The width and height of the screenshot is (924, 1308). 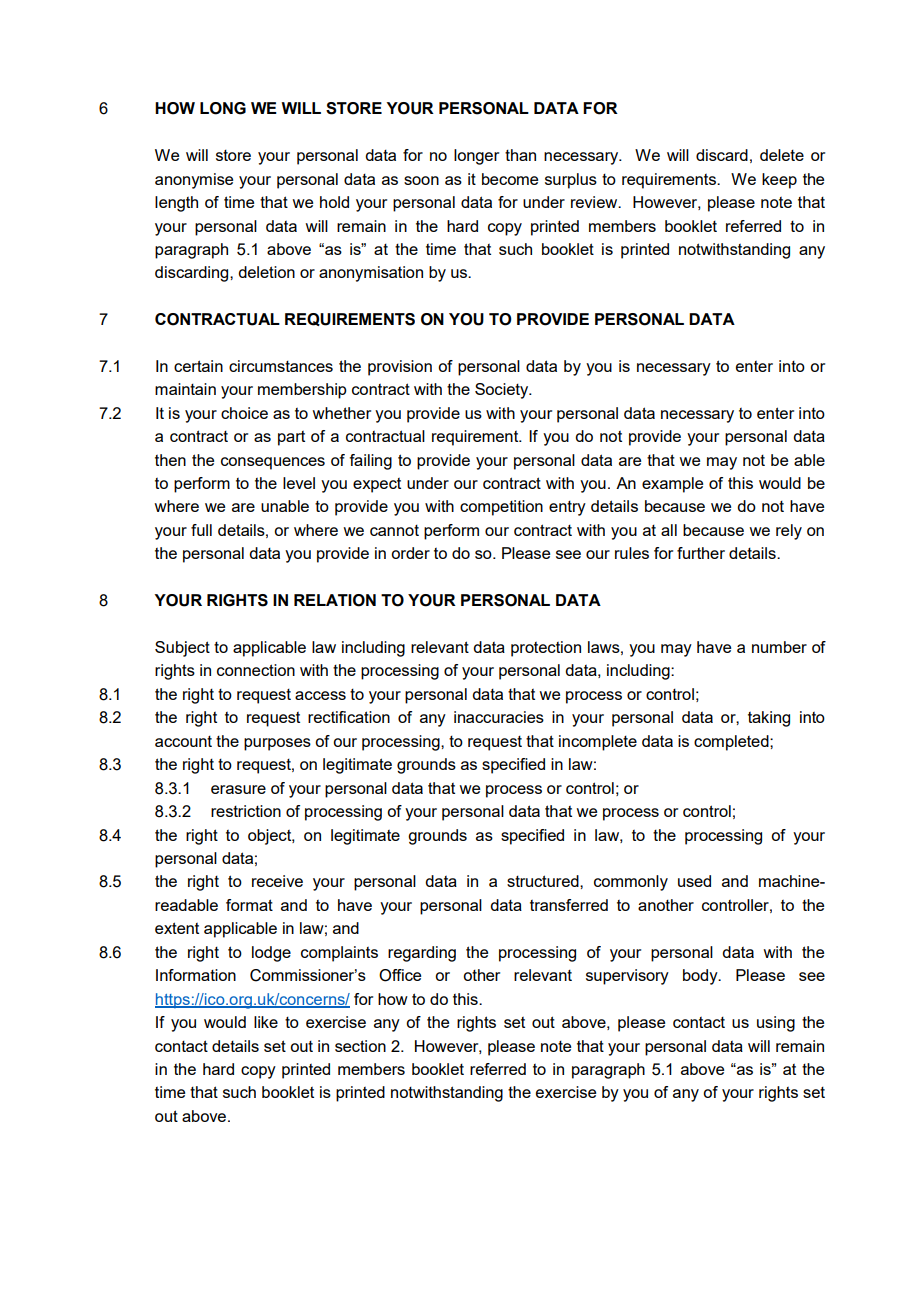 I want to click on protection, so click(x=546, y=649).
